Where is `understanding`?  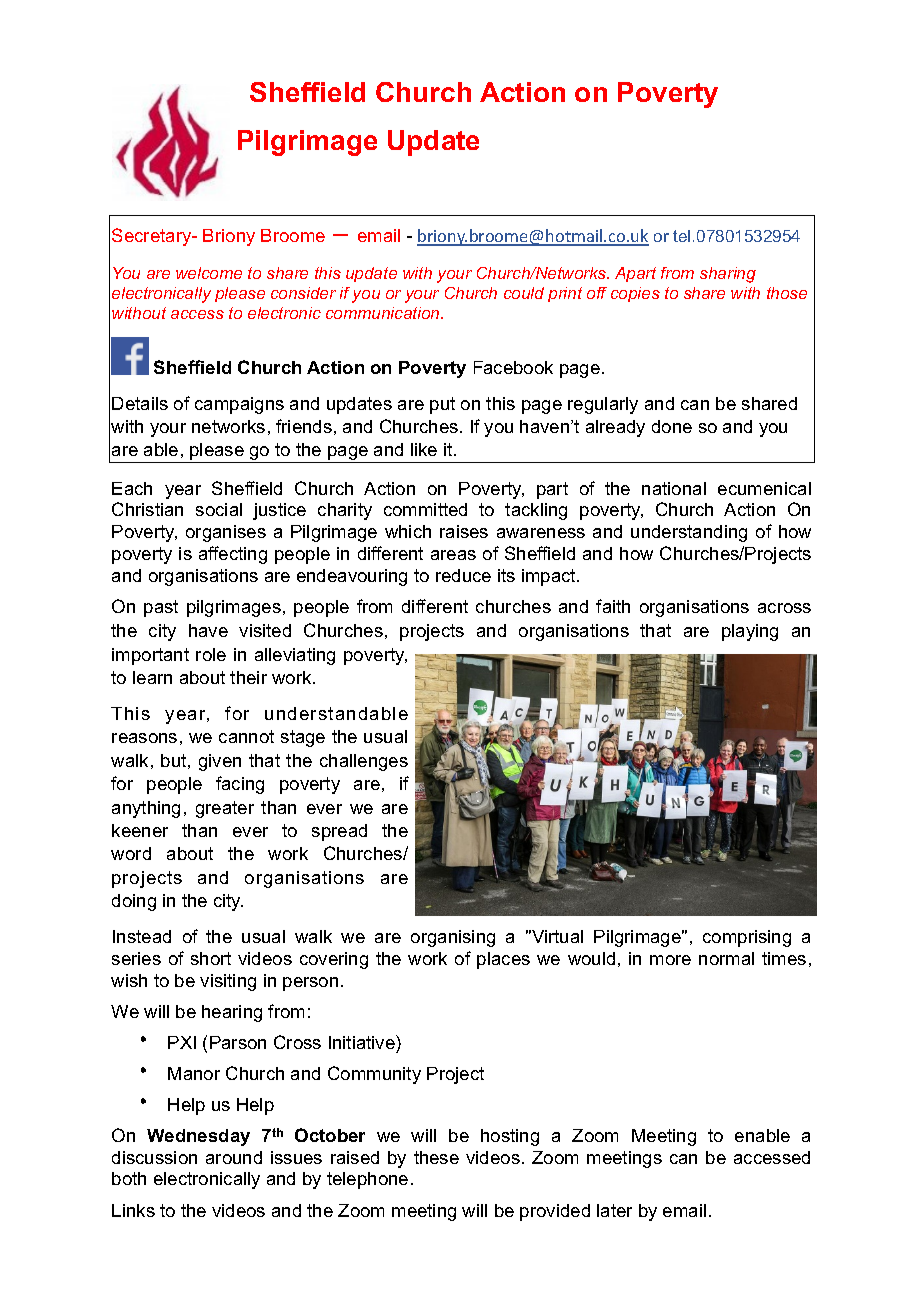
understanding is located at coordinates (689, 533).
